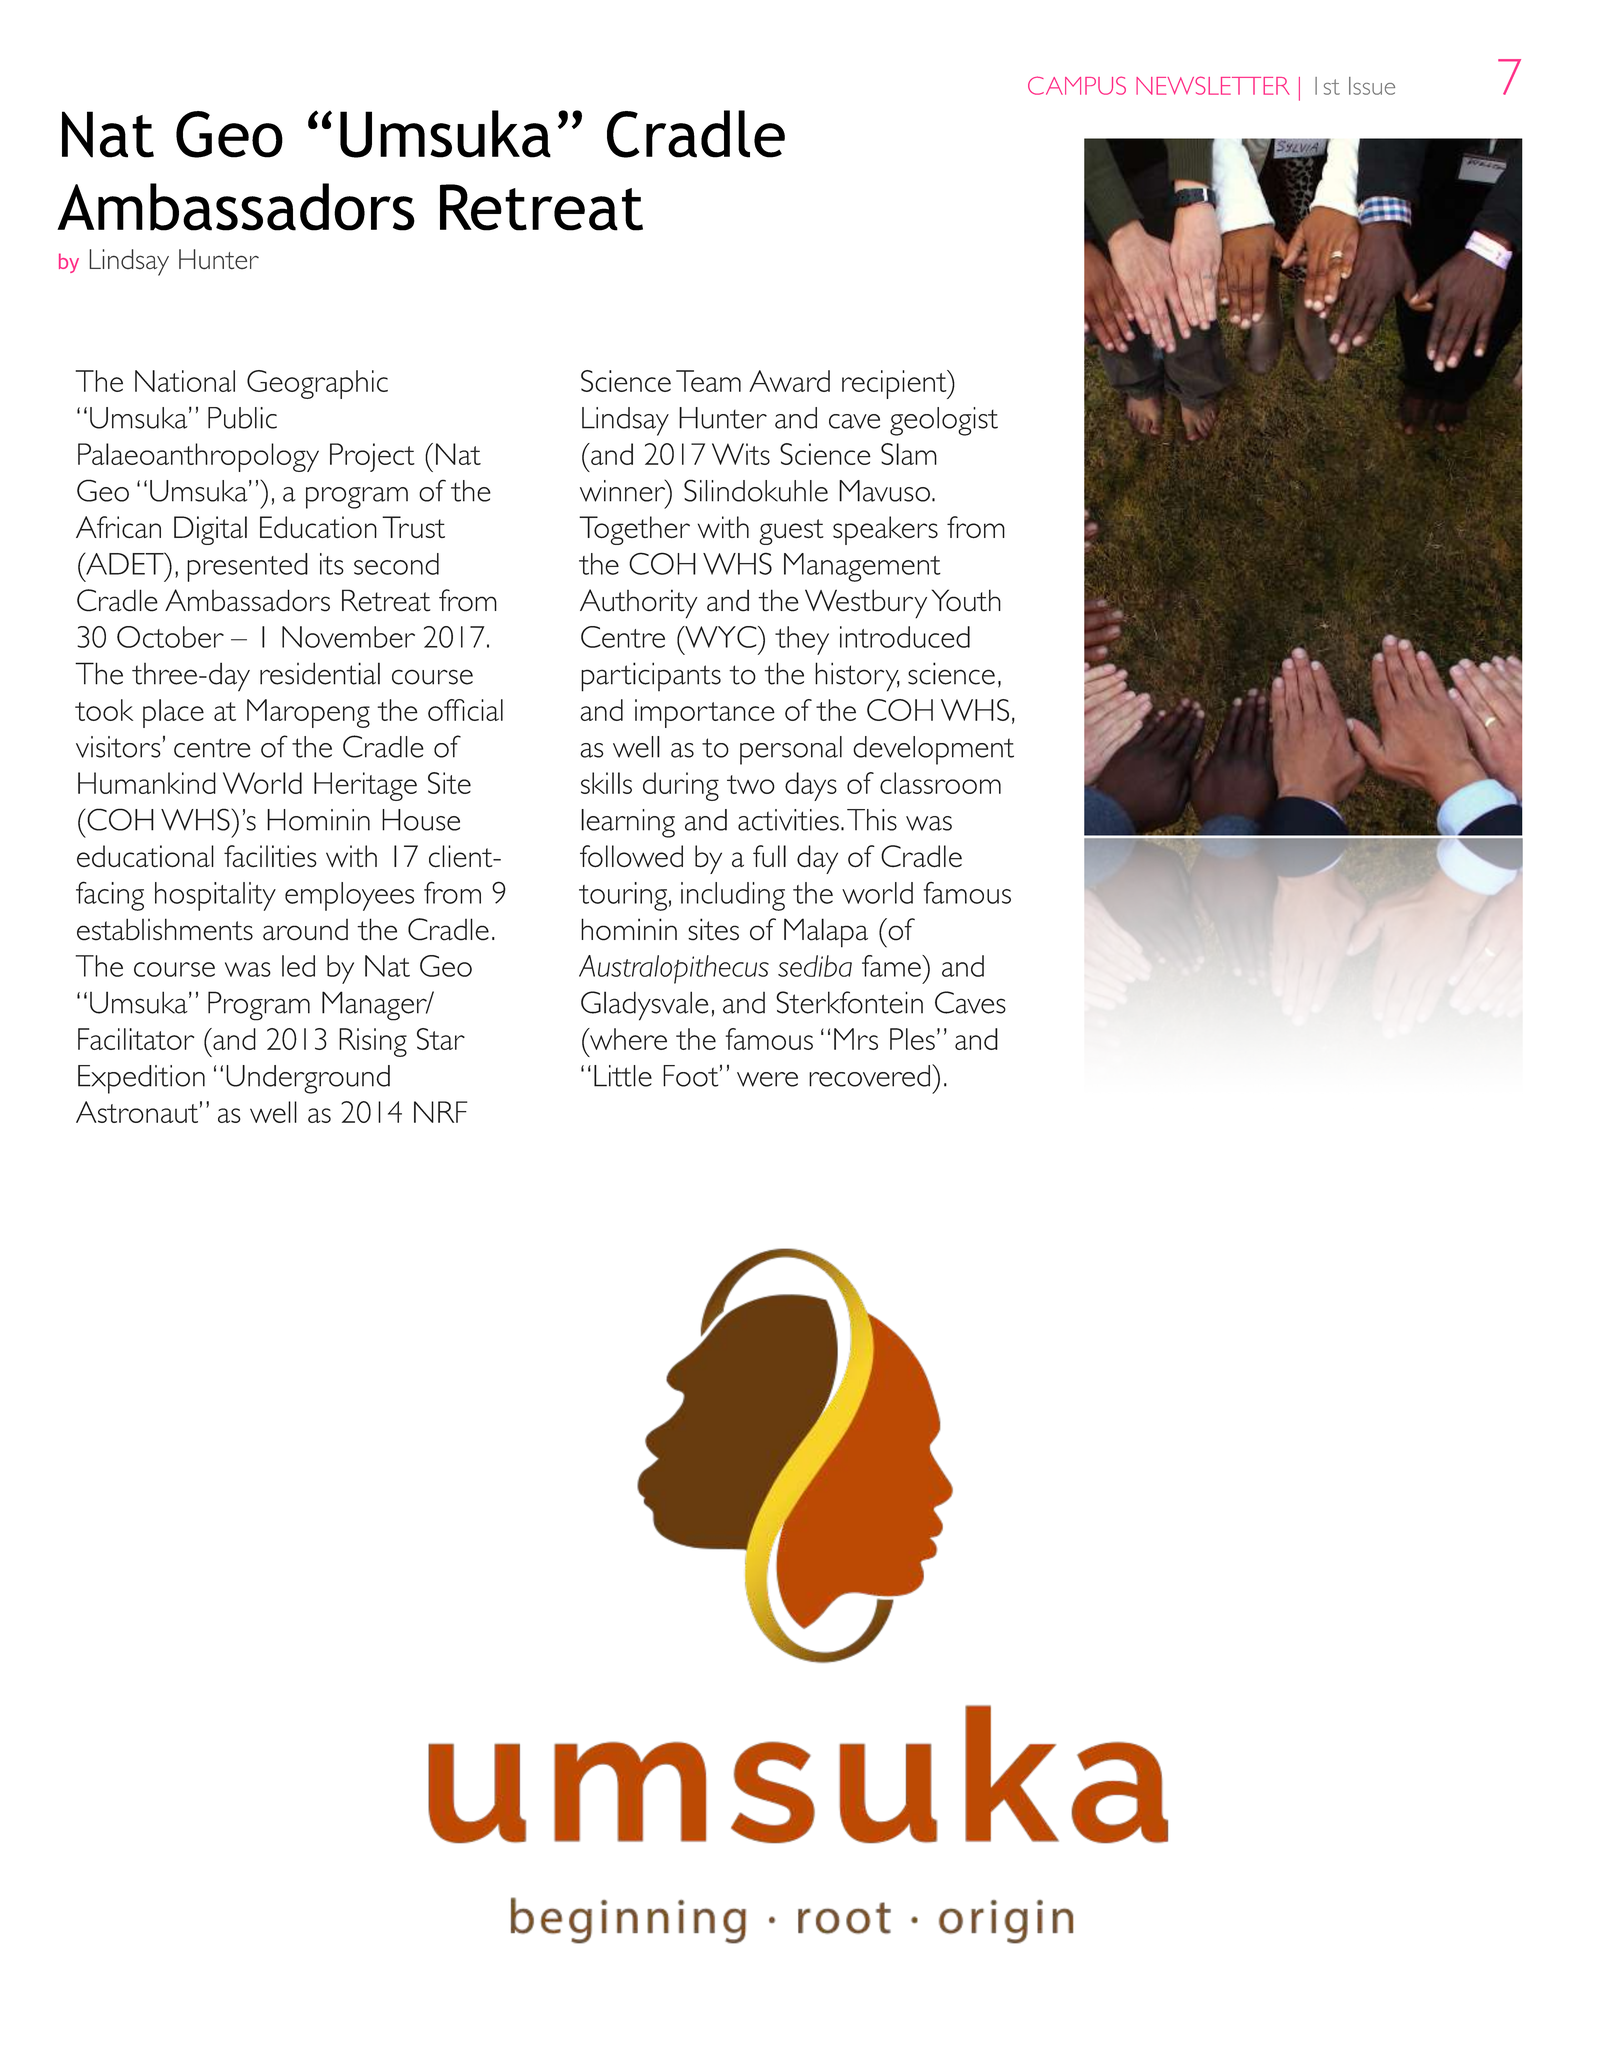  I want to click on CAMPUS, so click(1077, 85).
